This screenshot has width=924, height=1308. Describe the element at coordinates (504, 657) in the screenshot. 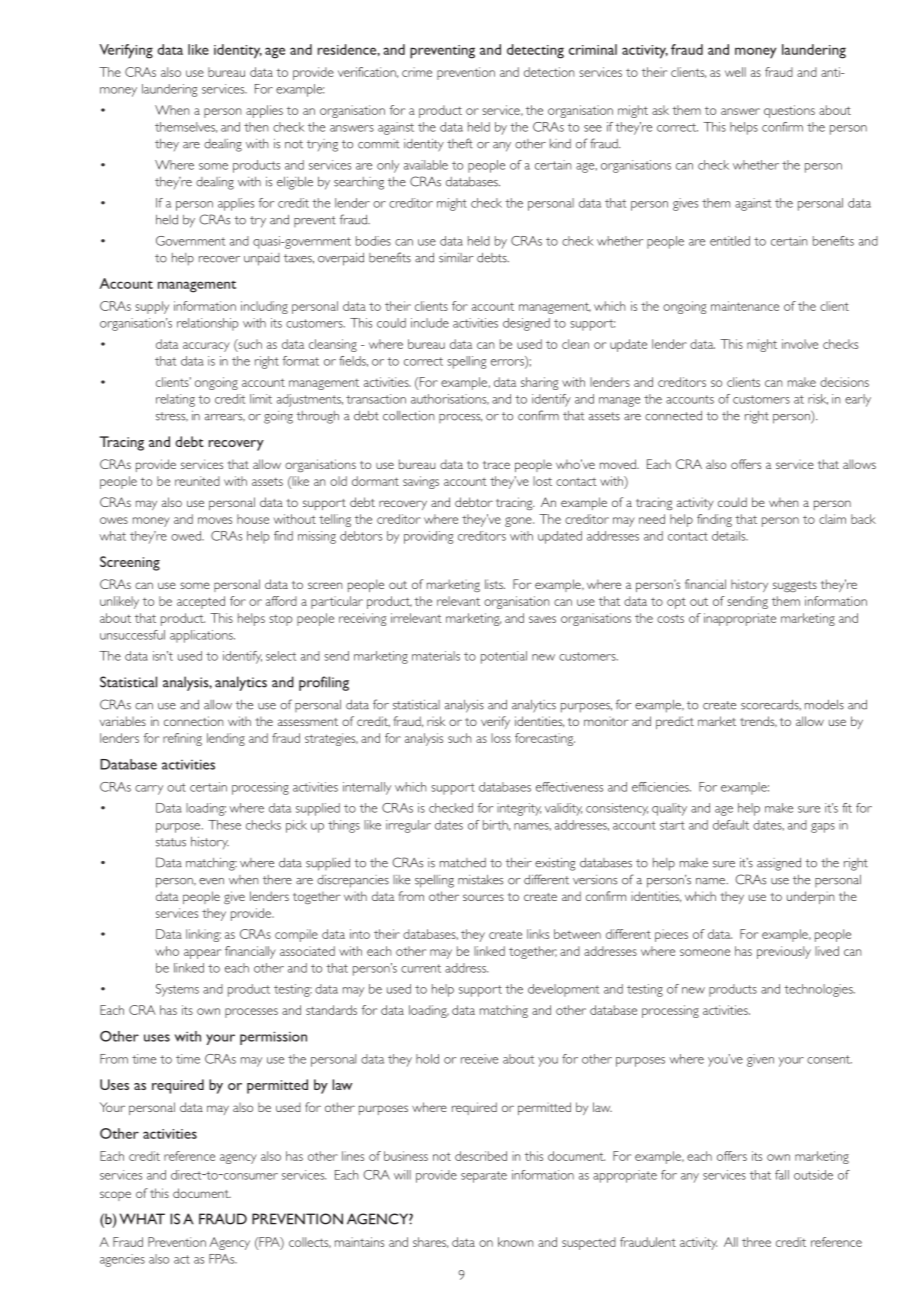

I see `potential` at that location.
